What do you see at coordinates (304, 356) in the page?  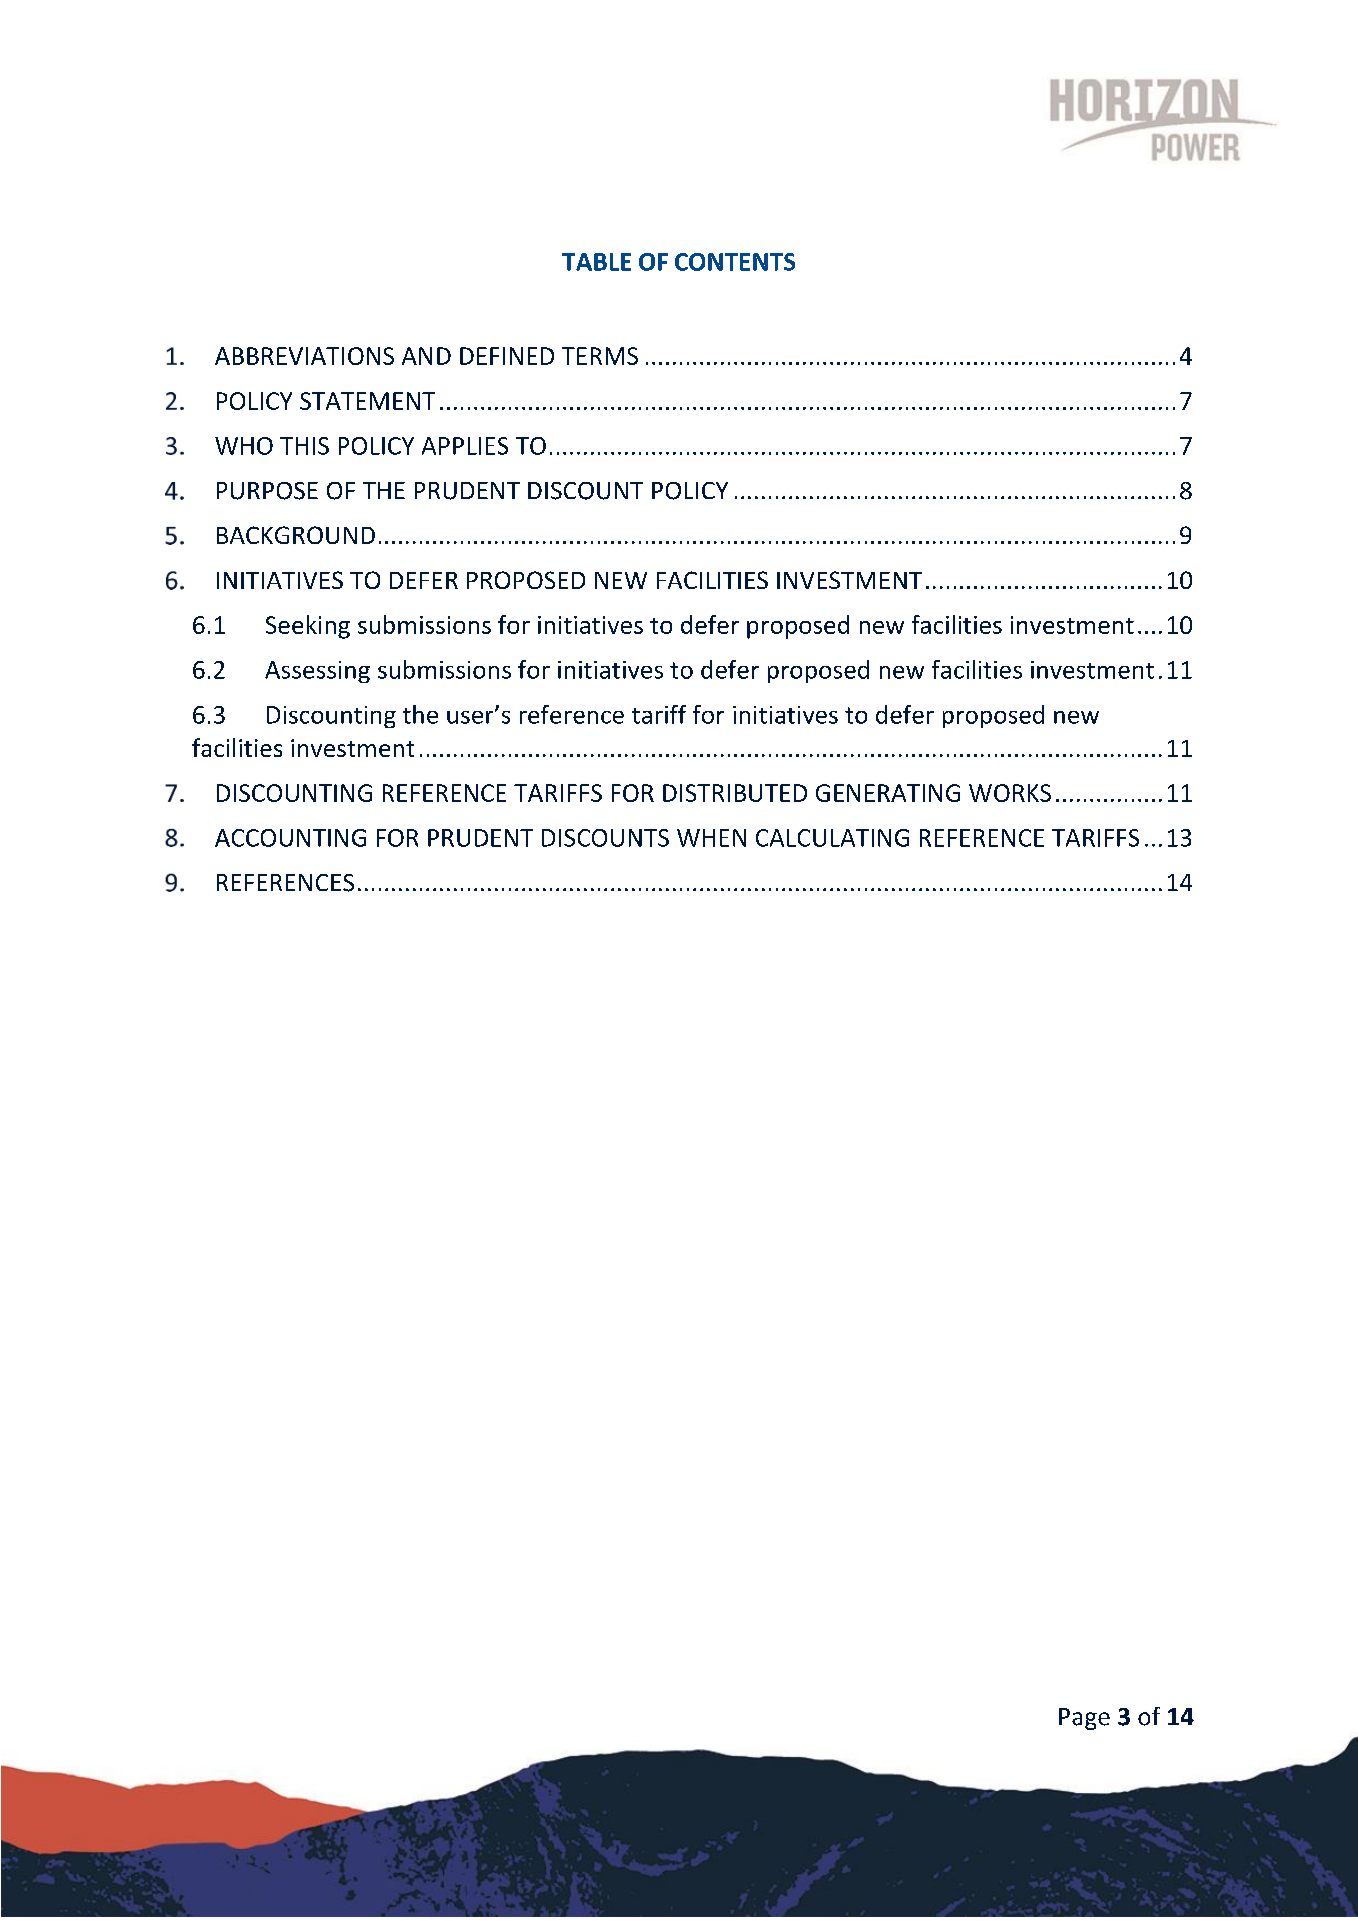 I see `ABBREVIATIONS` at bounding box center [304, 356].
